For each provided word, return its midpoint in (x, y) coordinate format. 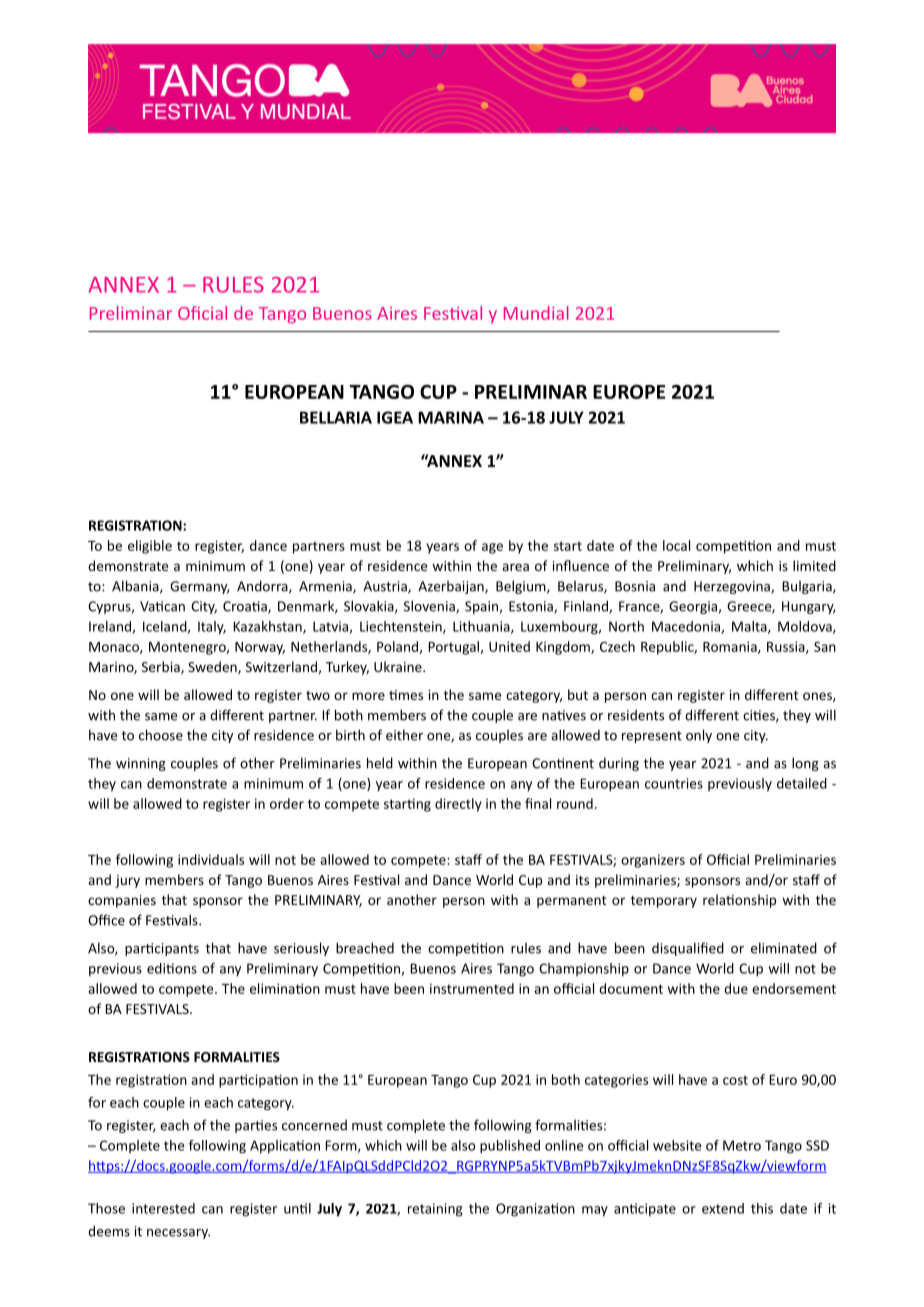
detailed (802, 783)
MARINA (451, 417)
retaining (435, 1210)
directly (458, 805)
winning (141, 764)
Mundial (536, 313)
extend (723, 1208)
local (676, 545)
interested (163, 1208)
